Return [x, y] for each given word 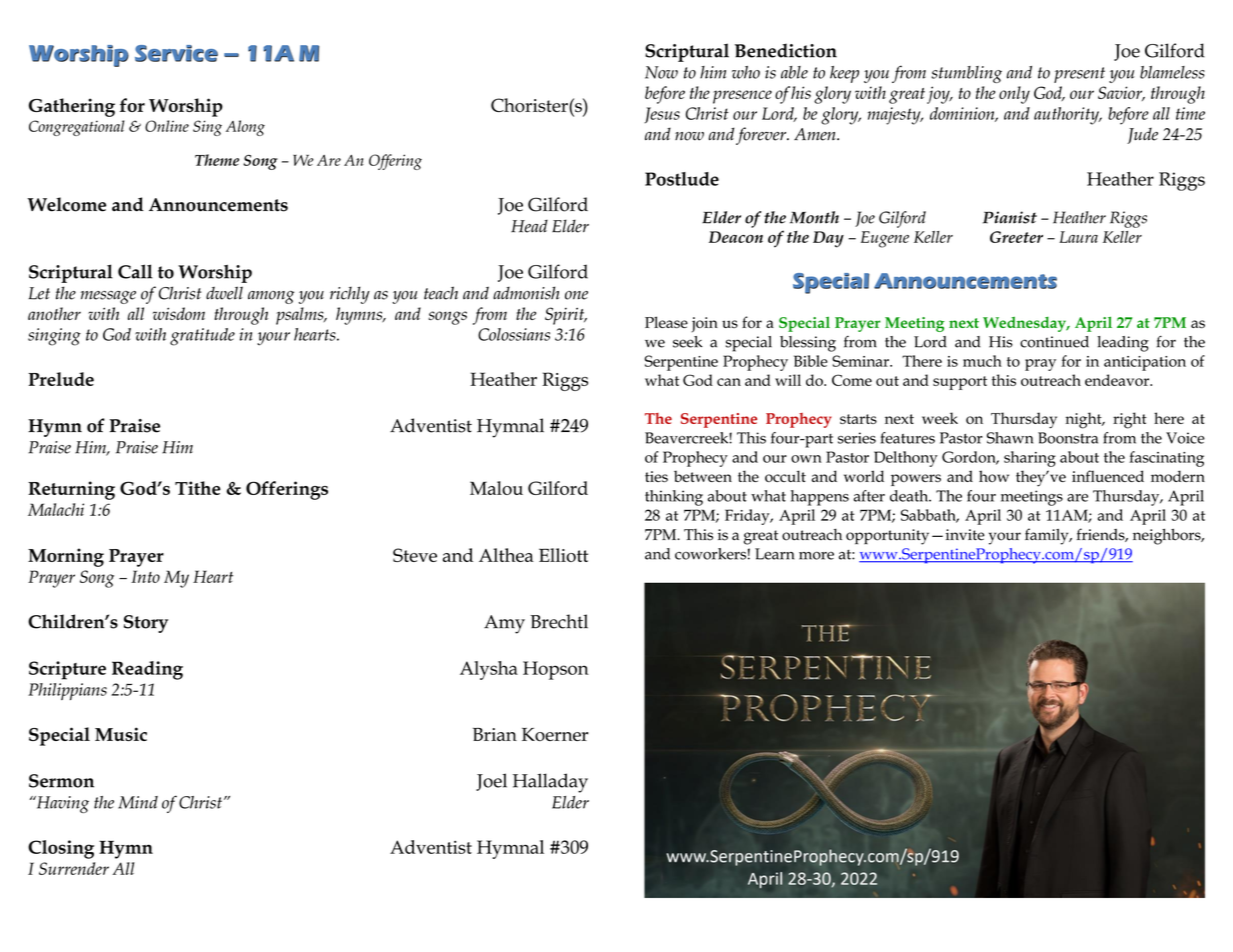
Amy [504, 624]
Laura [1078, 237]
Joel [491, 782]
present [1079, 75]
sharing [1030, 459]
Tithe [198, 488]
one [576, 295]
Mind [138, 802]
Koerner [555, 734]
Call [135, 271]
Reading [147, 670]
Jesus [662, 115]
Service [176, 53]
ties [656, 476]
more [816, 555]
